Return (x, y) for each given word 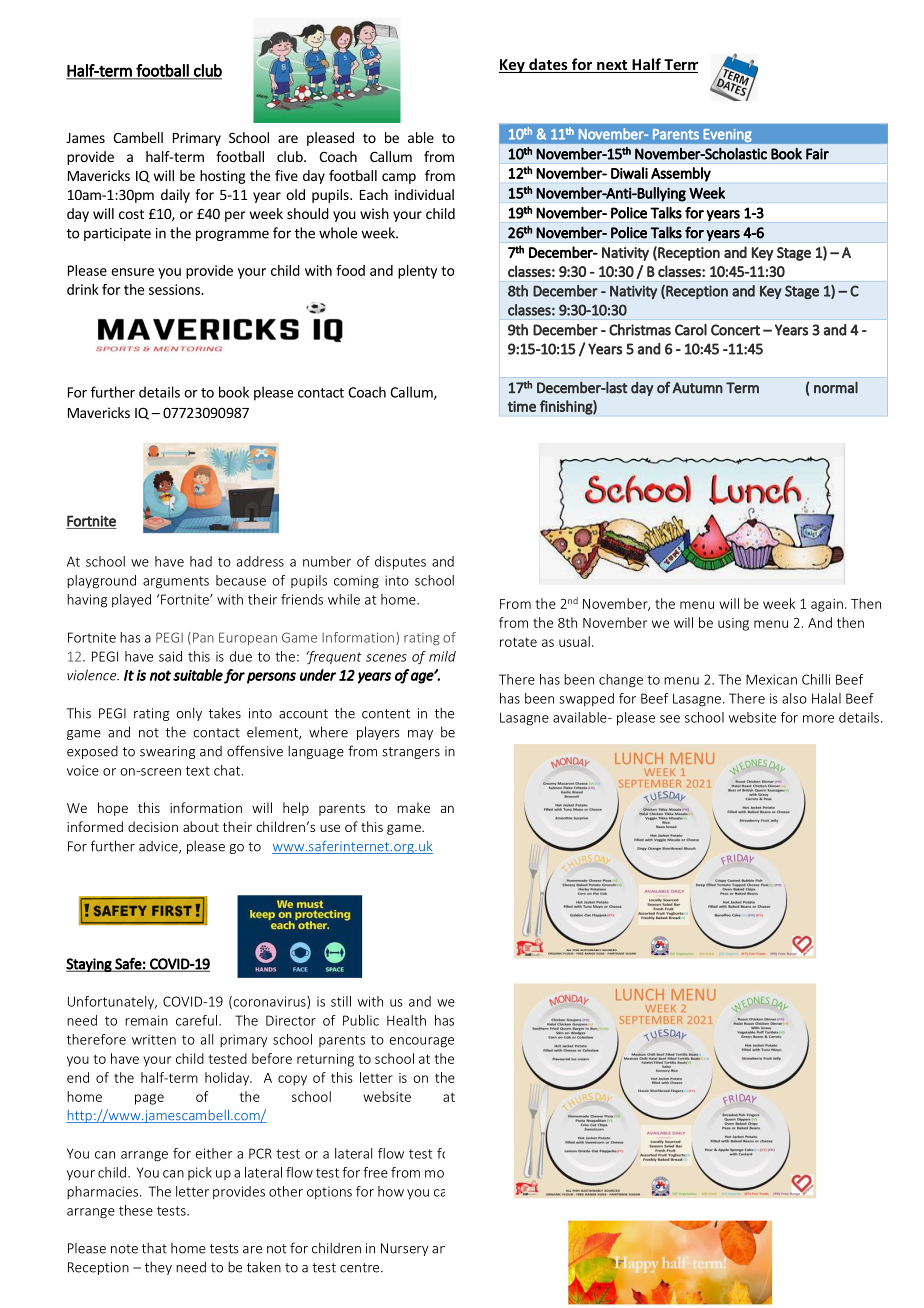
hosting (223, 177)
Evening (727, 135)
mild (442, 656)
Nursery (404, 1249)
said (170, 656)
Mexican (771, 679)
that (154, 1248)
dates (548, 65)
